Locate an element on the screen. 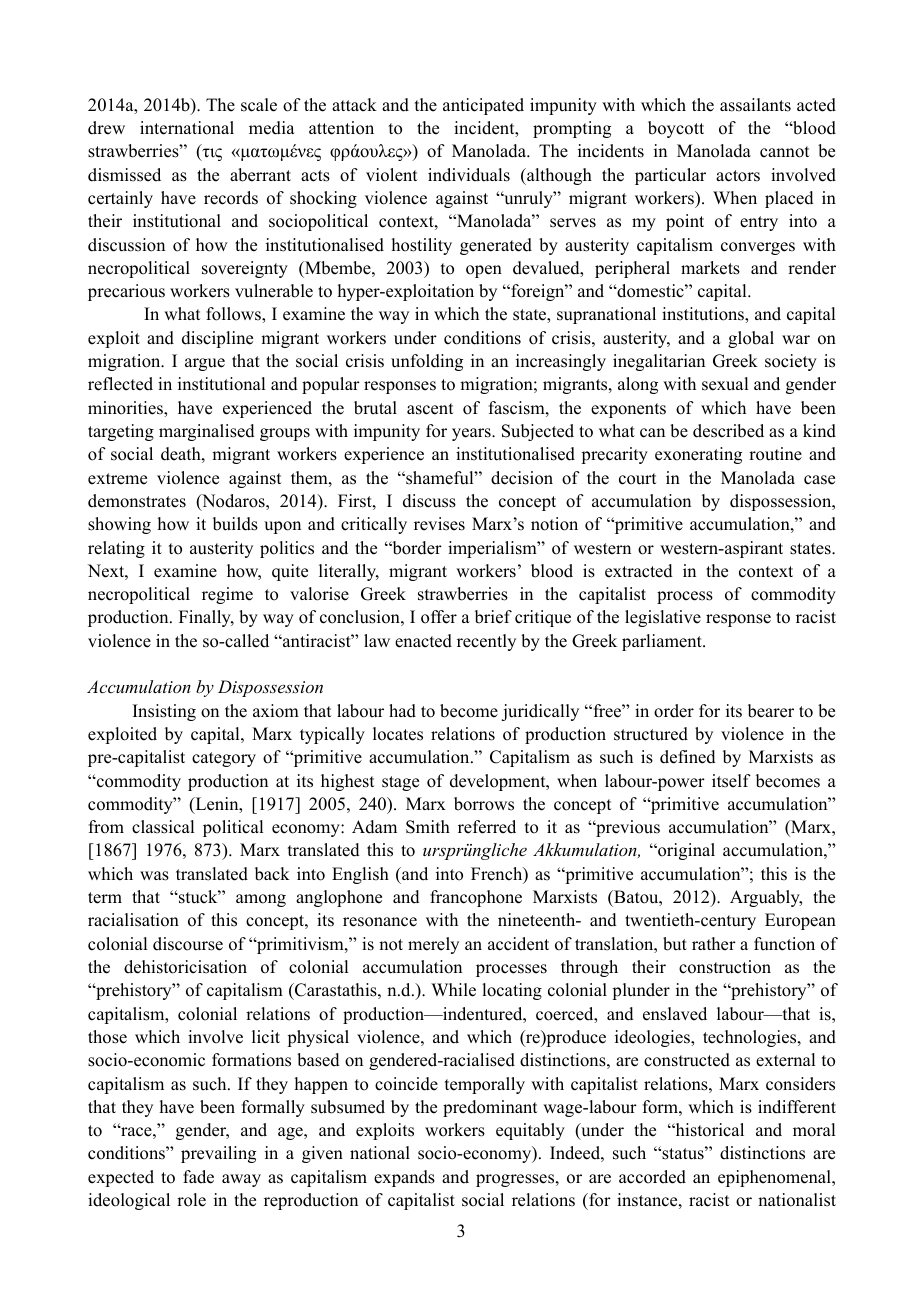 This screenshot has width=924, height=1308. fade is located at coordinates (198, 1177).
